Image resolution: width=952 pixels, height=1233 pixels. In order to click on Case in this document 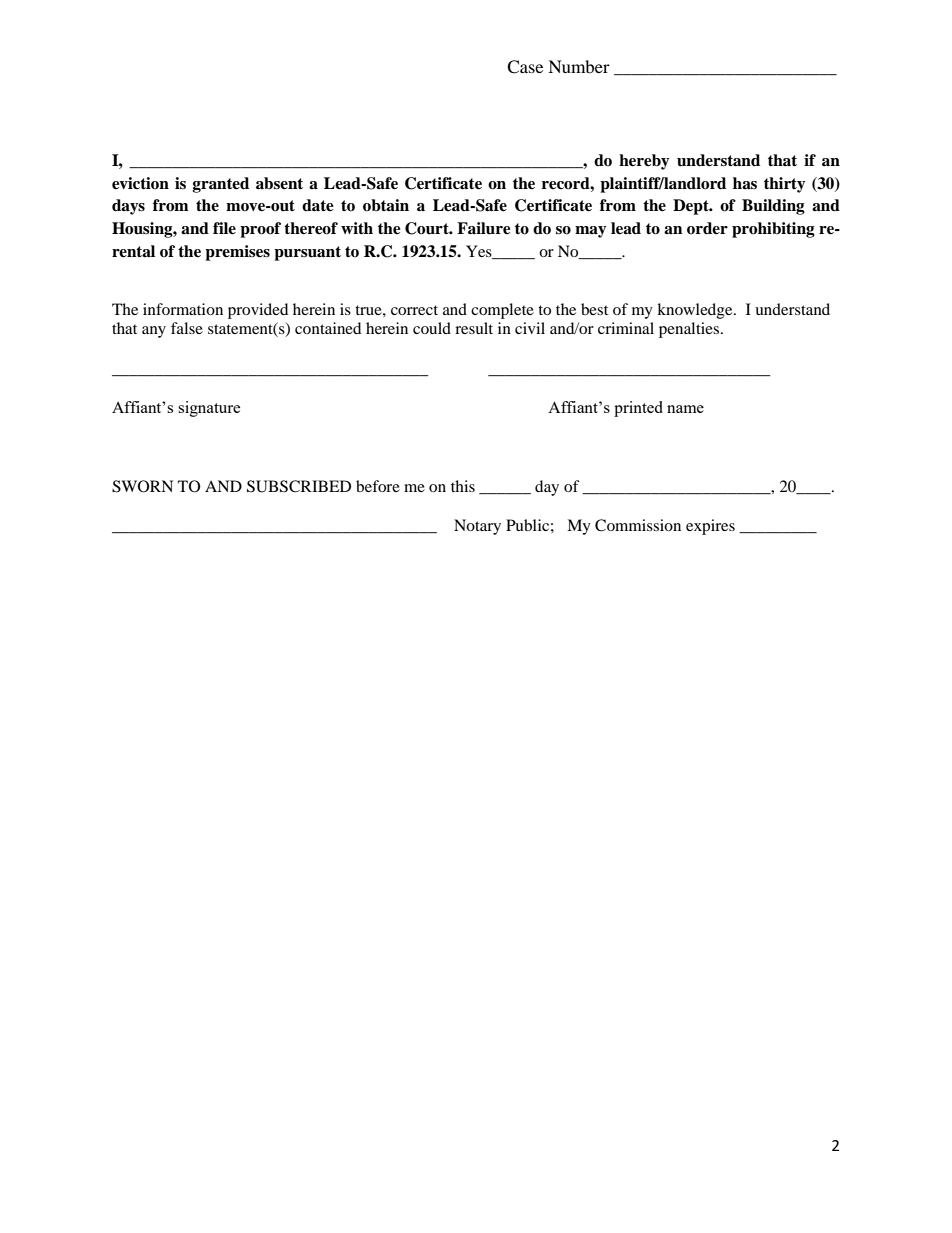, I will do `click(525, 67)`.
